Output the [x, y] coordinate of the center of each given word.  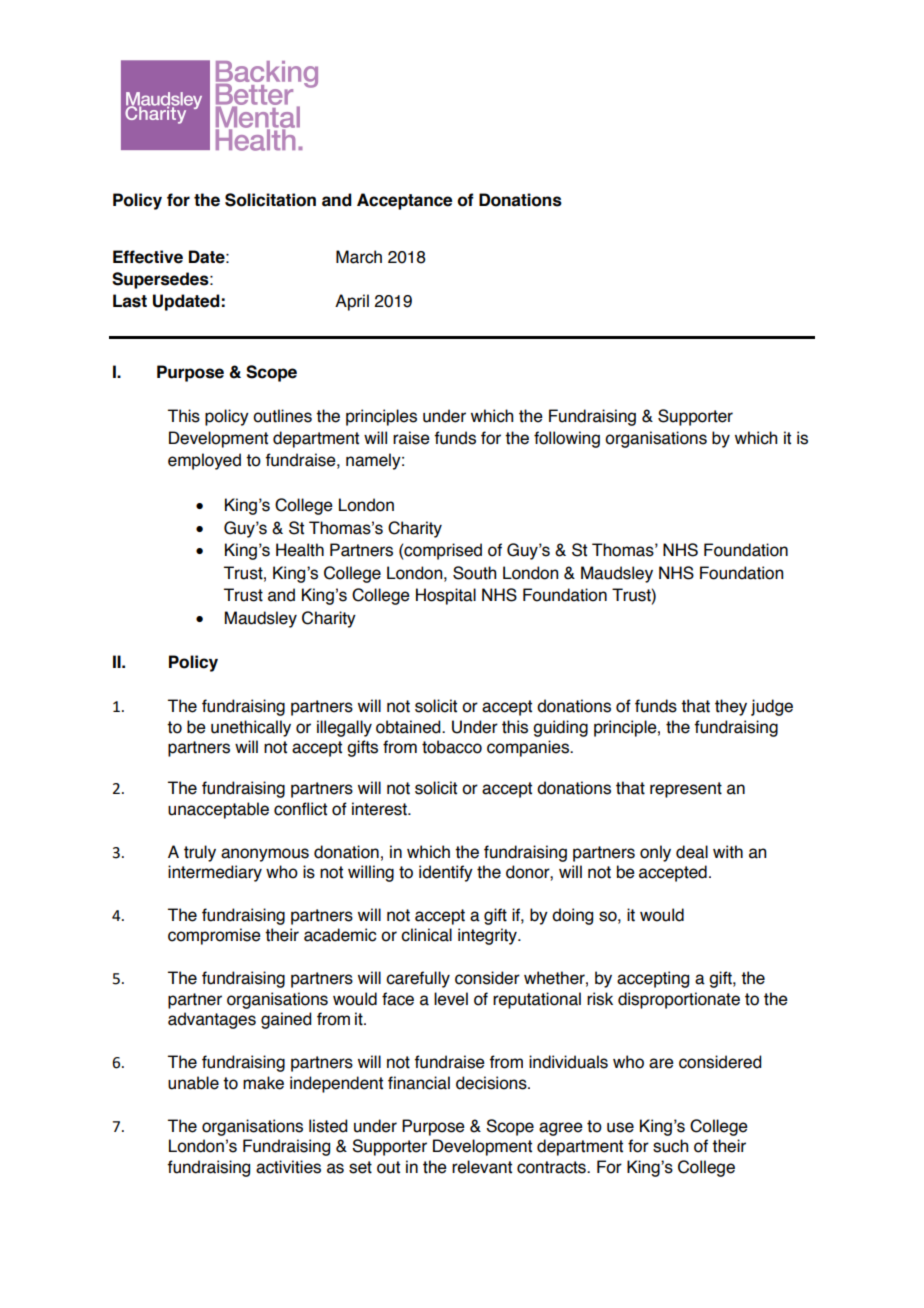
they [731, 707]
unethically [251, 728]
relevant [482, 1167]
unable [193, 1083]
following [567, 439]
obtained [409, 727]
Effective [148, 257]
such [670, 1146]
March [359, 257]
